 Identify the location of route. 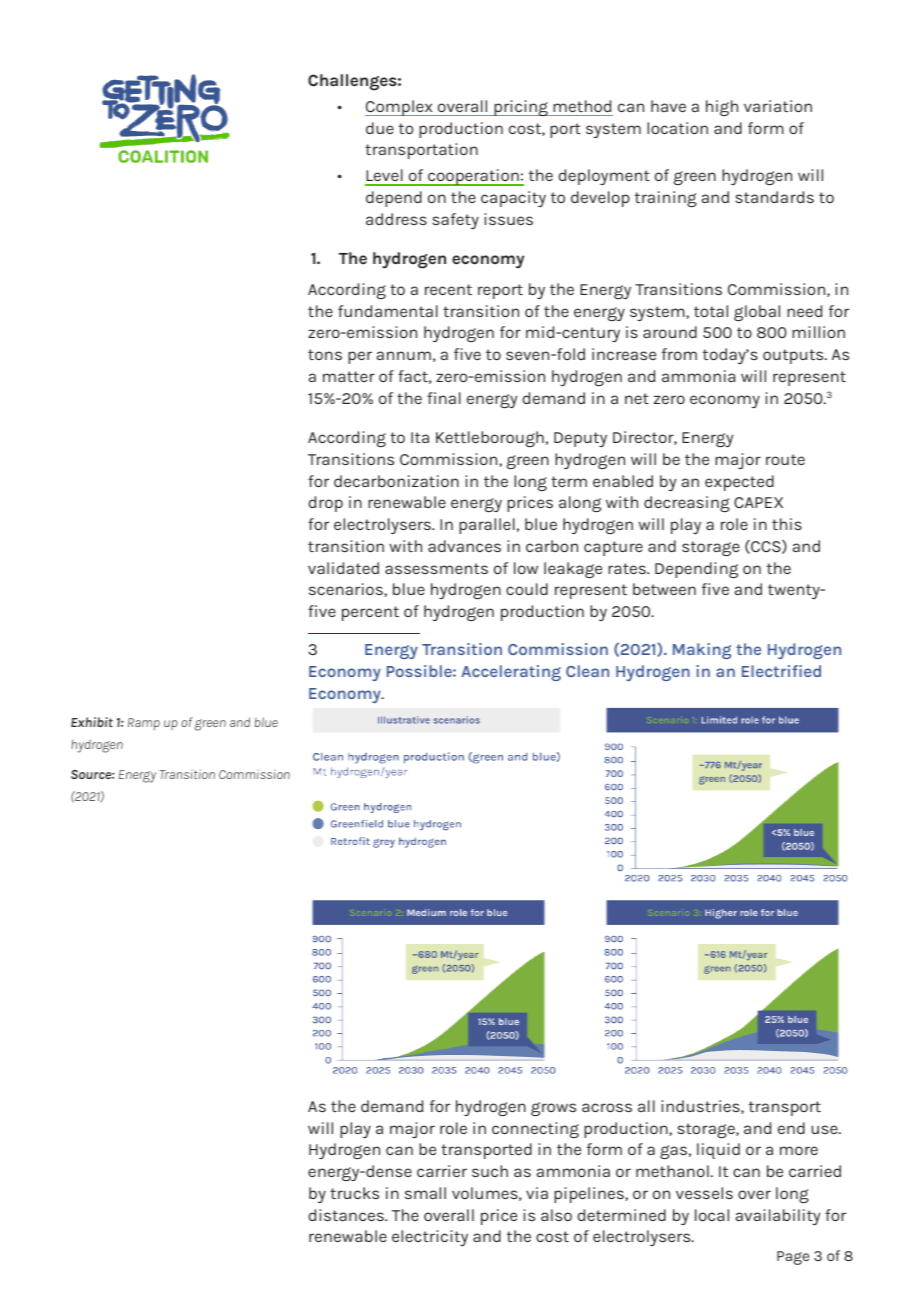
(785, 459).
